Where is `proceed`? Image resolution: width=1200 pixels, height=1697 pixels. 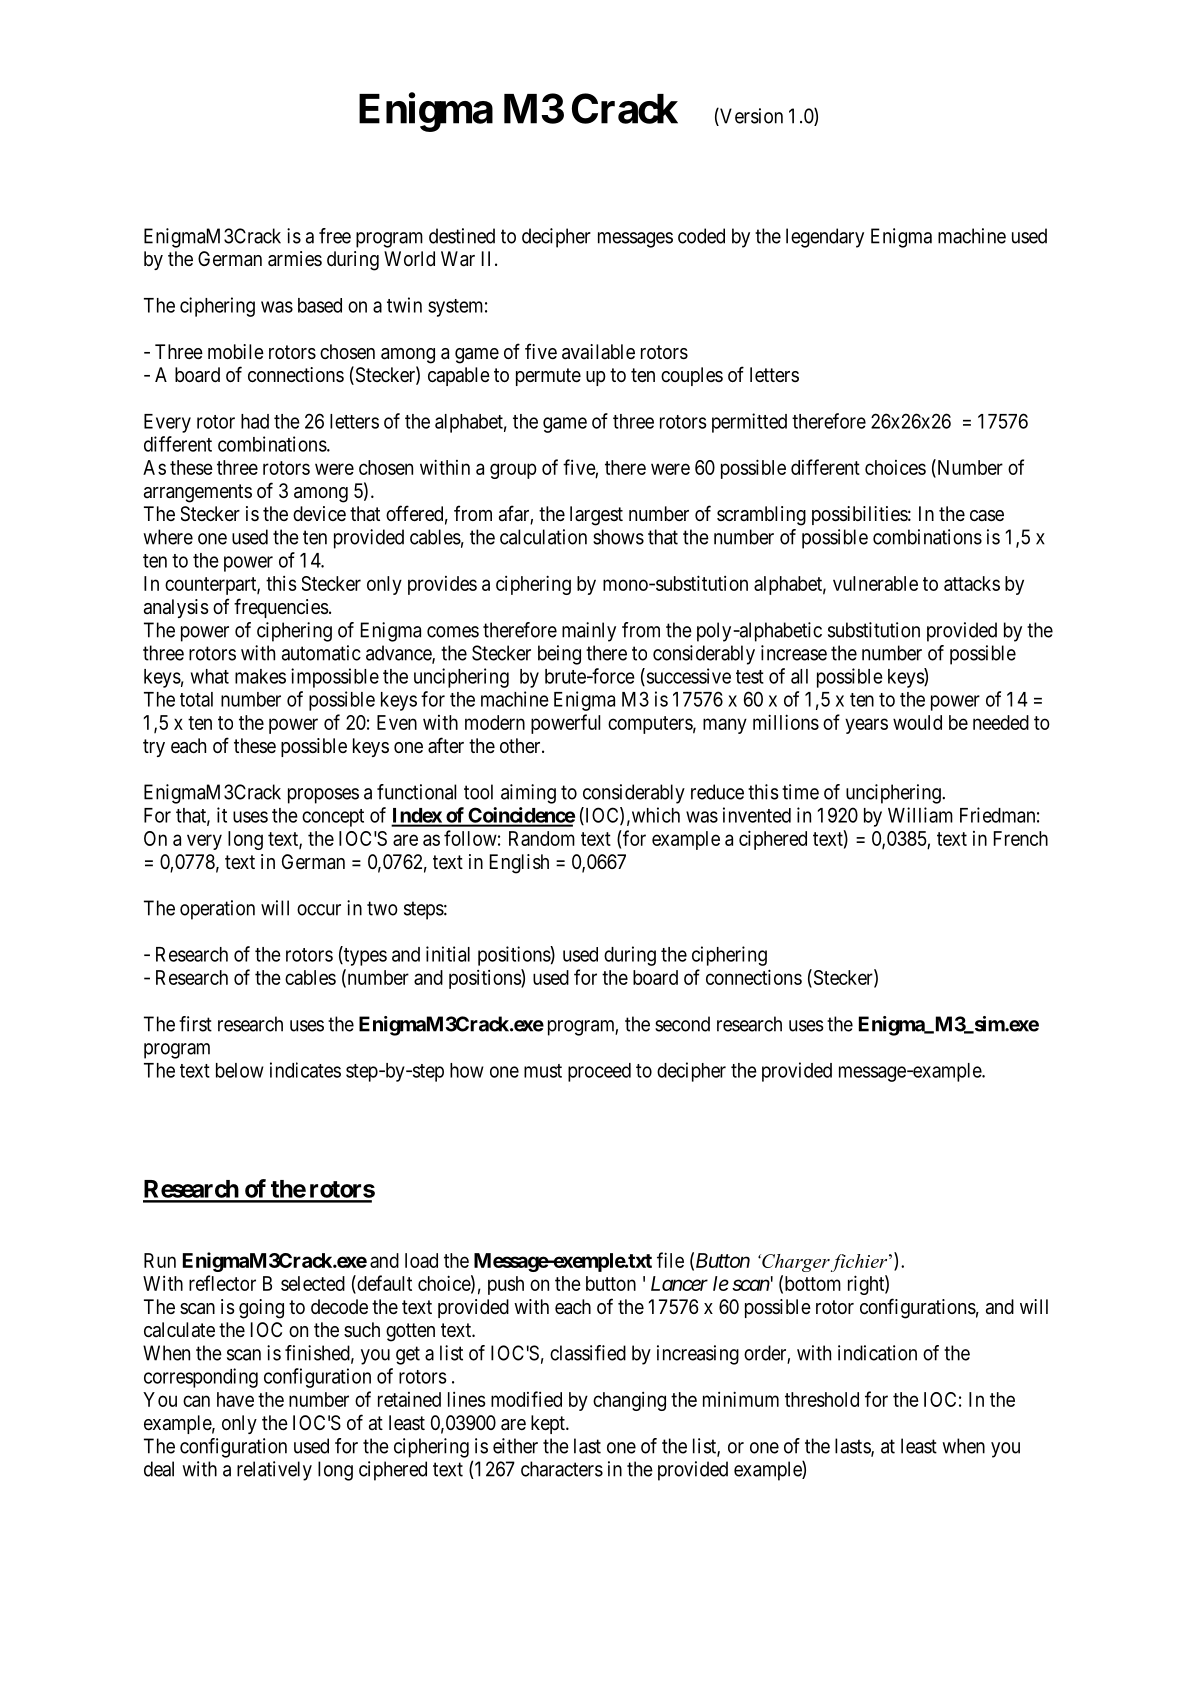
proceed is located at coordinates (599, 1072).
